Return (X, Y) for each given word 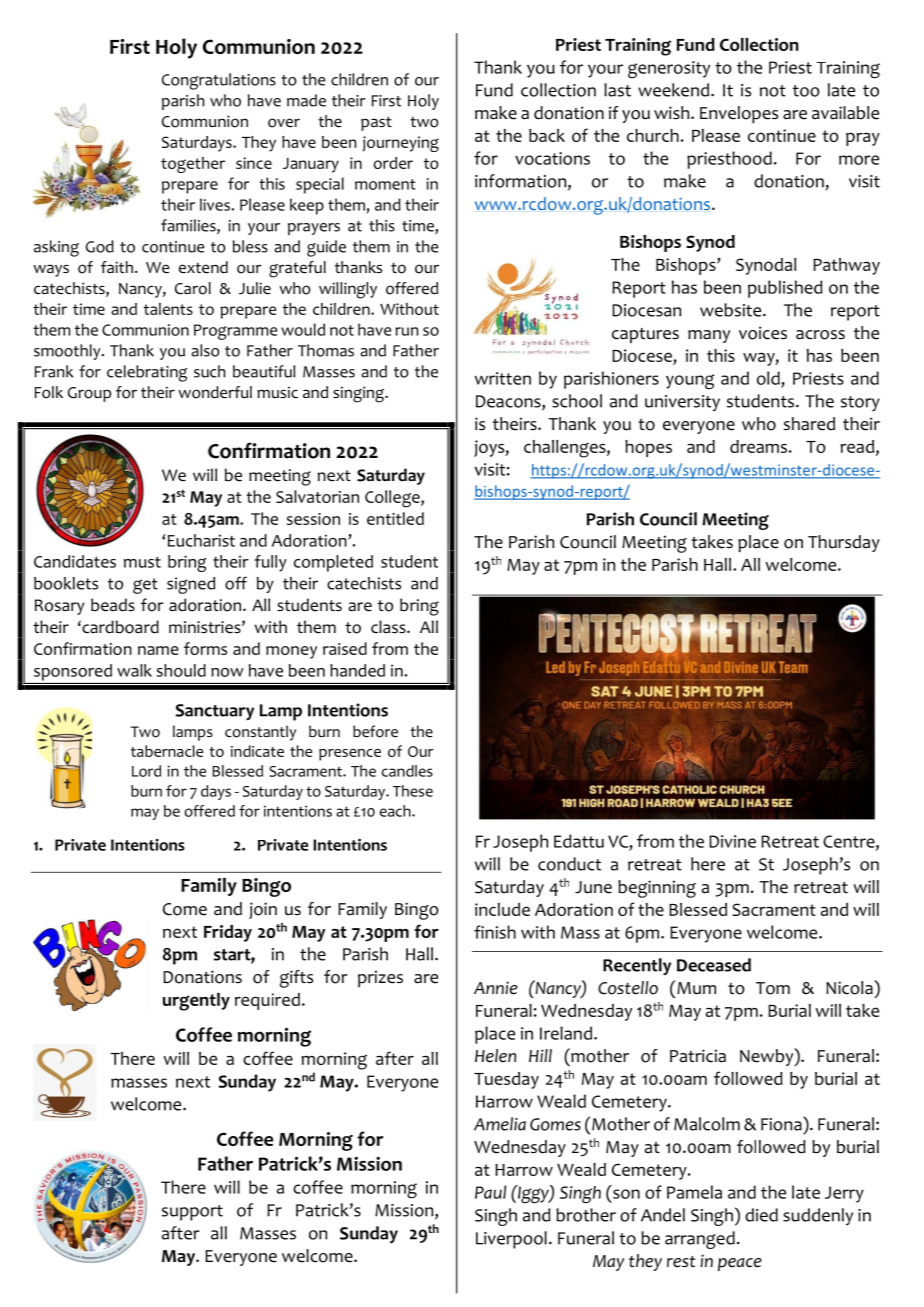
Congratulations (219, 81)
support (192, 1213)
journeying (401, 144)
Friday (228, 933)
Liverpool (511, 1240)
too (806, 91)
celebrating (147, 373)
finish (495, 932)
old (768, 378)
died (761, 1215)
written (503, 378)
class (389, 627)
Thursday (844, 543)
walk (134, 670)
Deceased (714, 965)
